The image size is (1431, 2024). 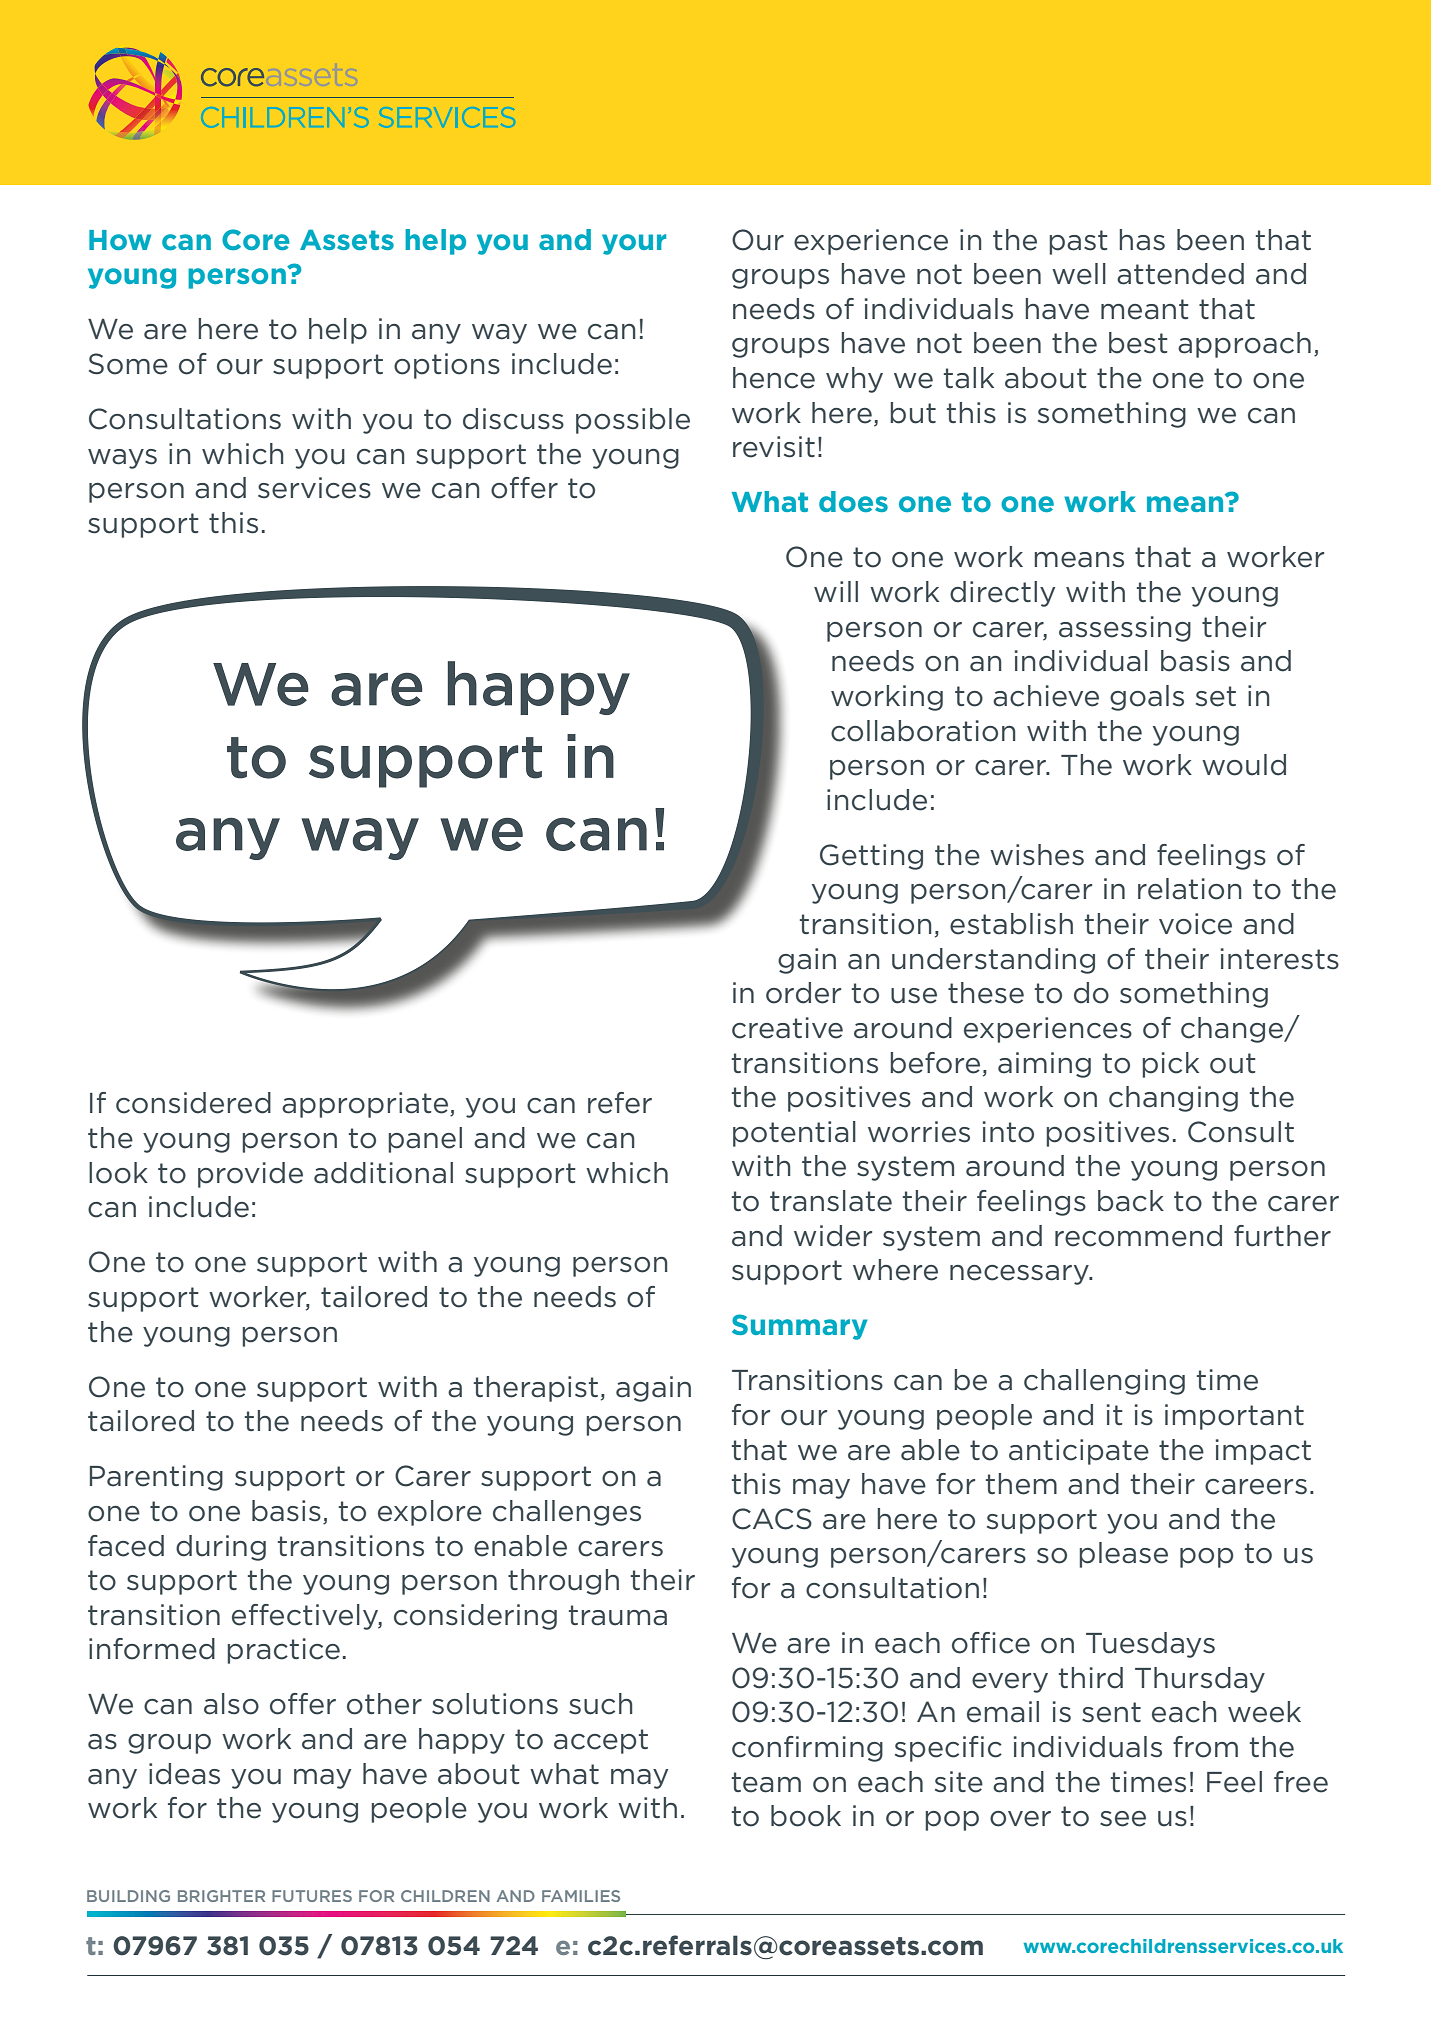 What do you see at coordinates (193, 1103) in the image?
I see `considered` at bounding box center [193, 1103].
